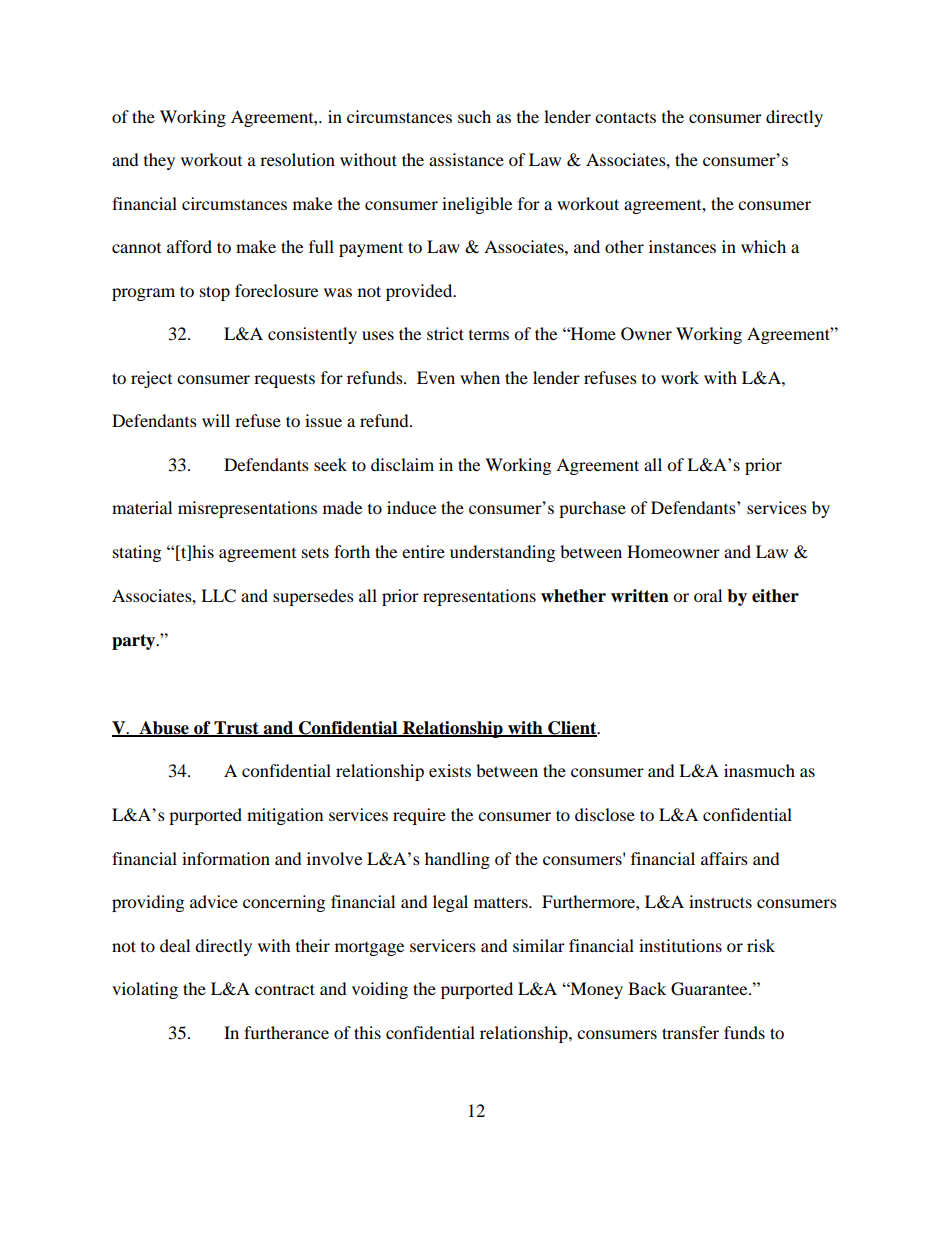  I want to click on they, so click(159, 161).
